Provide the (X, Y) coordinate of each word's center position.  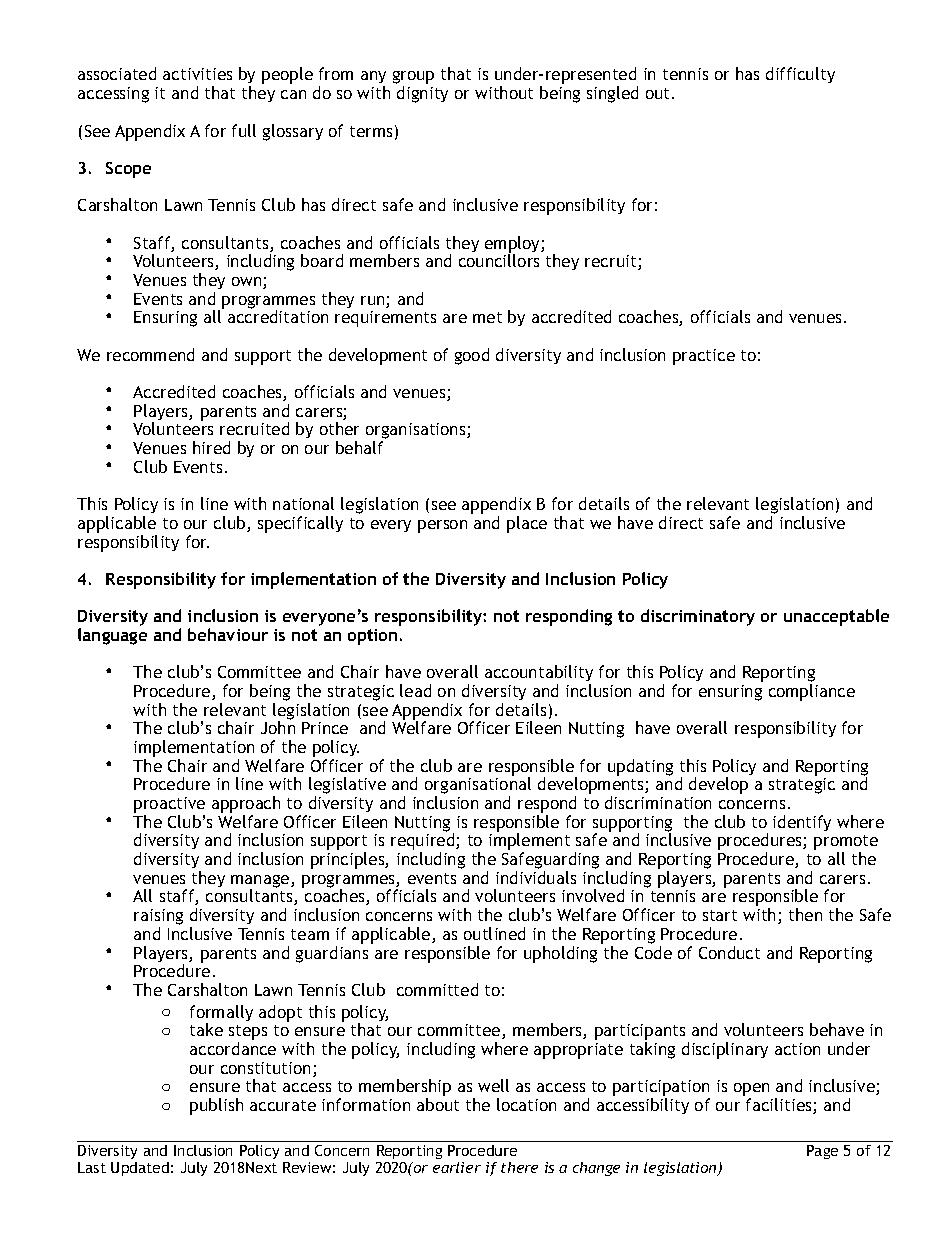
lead (415, 690)
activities (197, 74)
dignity (422, 94)
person (442, 526)
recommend (150, 354)
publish (216, 1106)
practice (704, 357)
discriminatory (698, 617)
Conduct (729, 952)
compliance (812, 692)
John (278, 727)
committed (437, 989)
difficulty (800, 75)
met (487, 317)
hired (211, 447)
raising (158, 918)
